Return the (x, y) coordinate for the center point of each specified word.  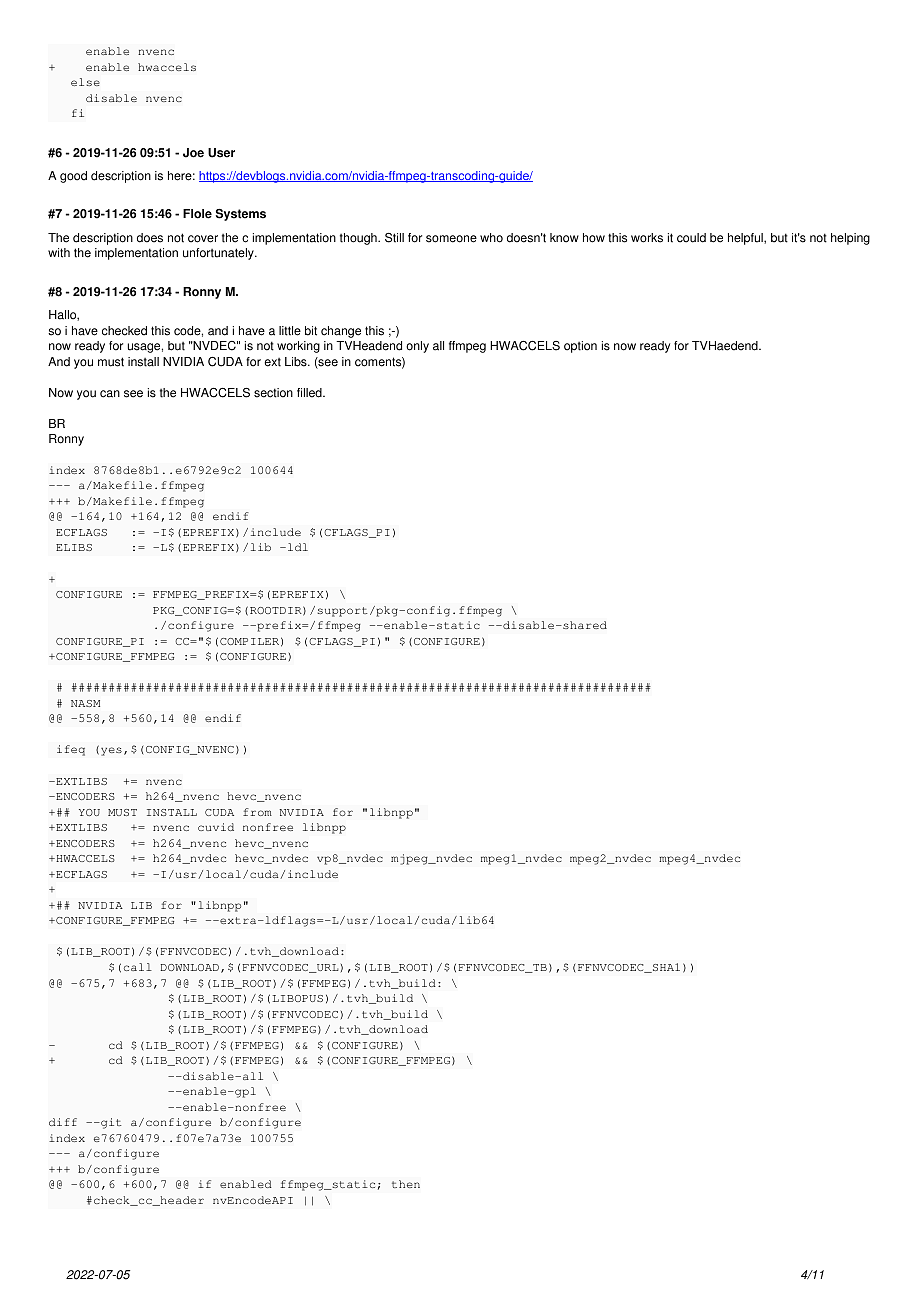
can (110, 394)
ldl (296, 547)
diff (63, 1122)
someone (451, 239)
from (257, 812)
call (138, 967)
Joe (193, 153)
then (406, 1184)
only (417, 347)
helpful (746, 239)
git (110, 1123)
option (580, 347)
